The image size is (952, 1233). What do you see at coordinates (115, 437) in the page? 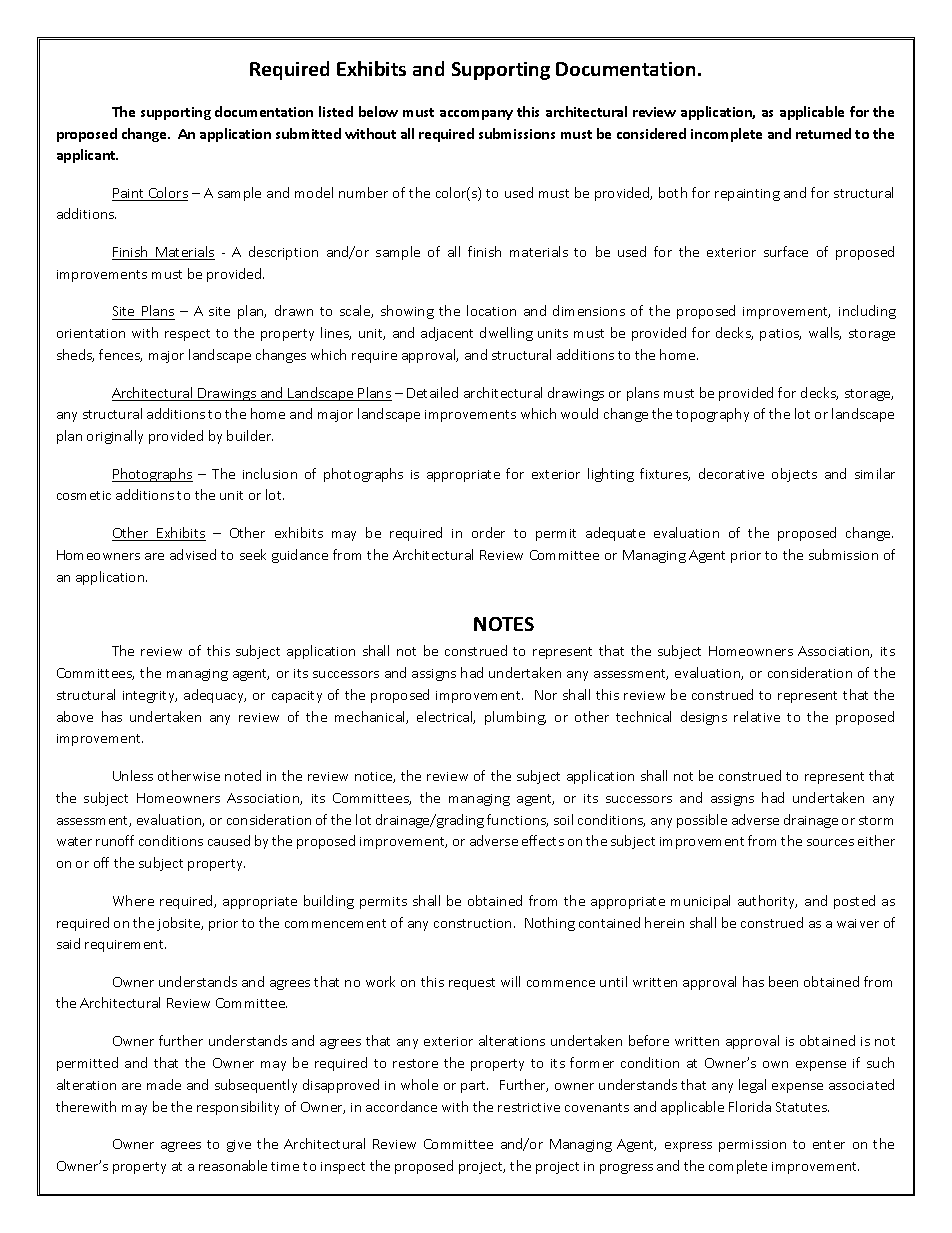
I see `originally` at bounding box center [115, 437].
